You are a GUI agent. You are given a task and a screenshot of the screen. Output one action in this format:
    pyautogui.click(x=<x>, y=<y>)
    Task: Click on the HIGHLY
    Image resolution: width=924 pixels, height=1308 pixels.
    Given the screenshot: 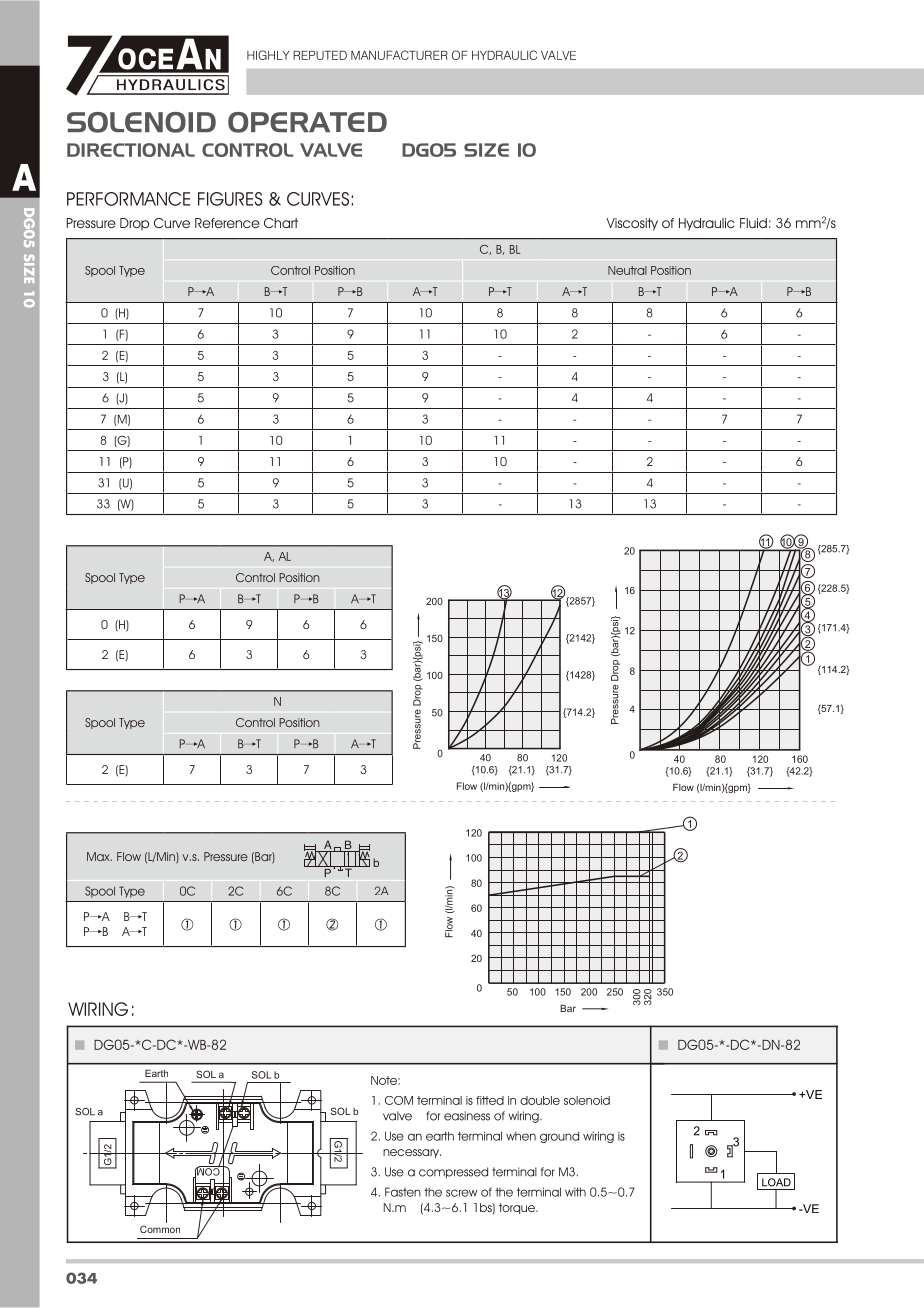 What is the action you would take?
    pyautogui.click(x=268, y=55)
